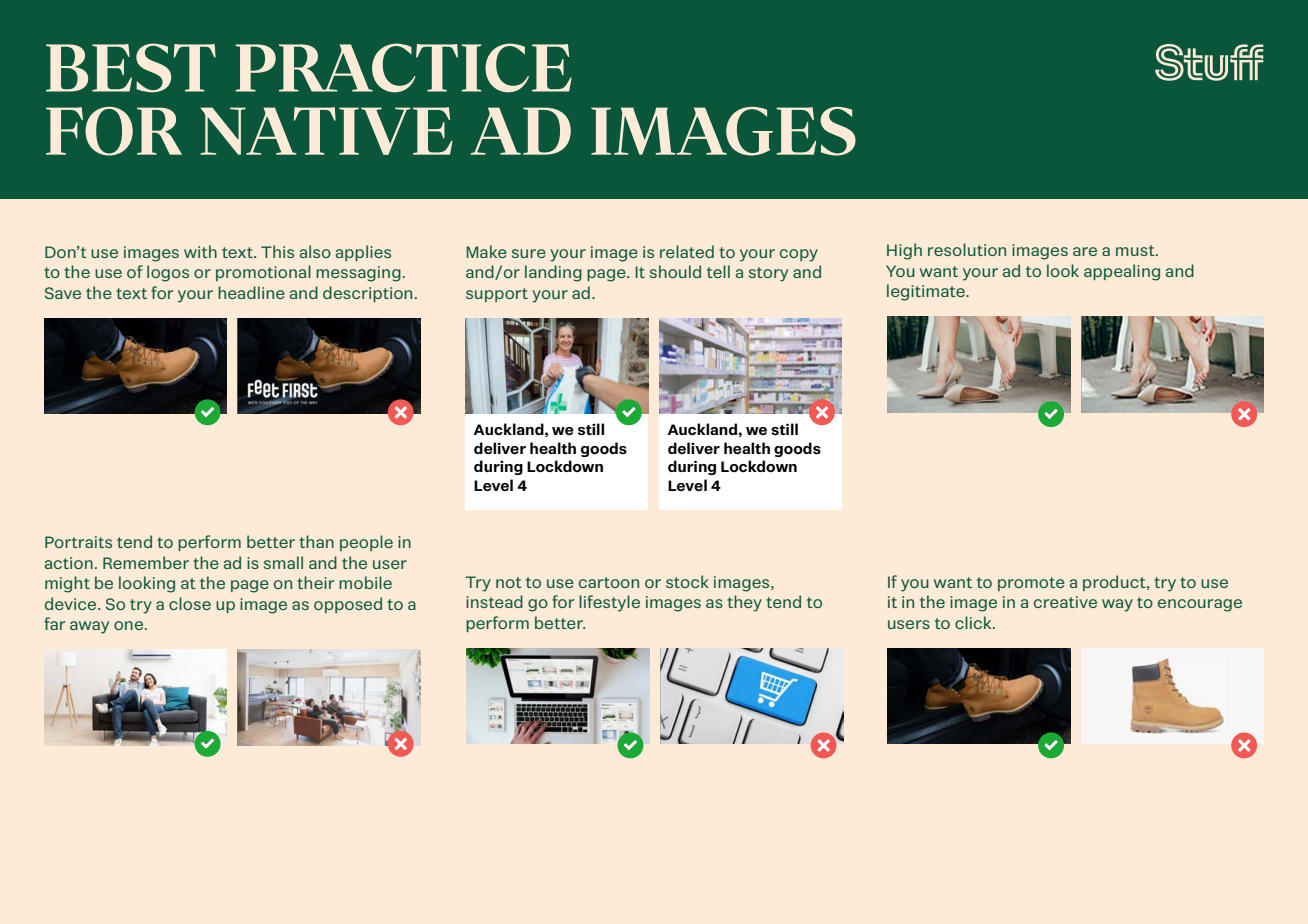 The height and width of the document is (924, 1308). What do you see at coordinates (251, 292) in the document?
I see `headline` at bounding box center [251, 292].
